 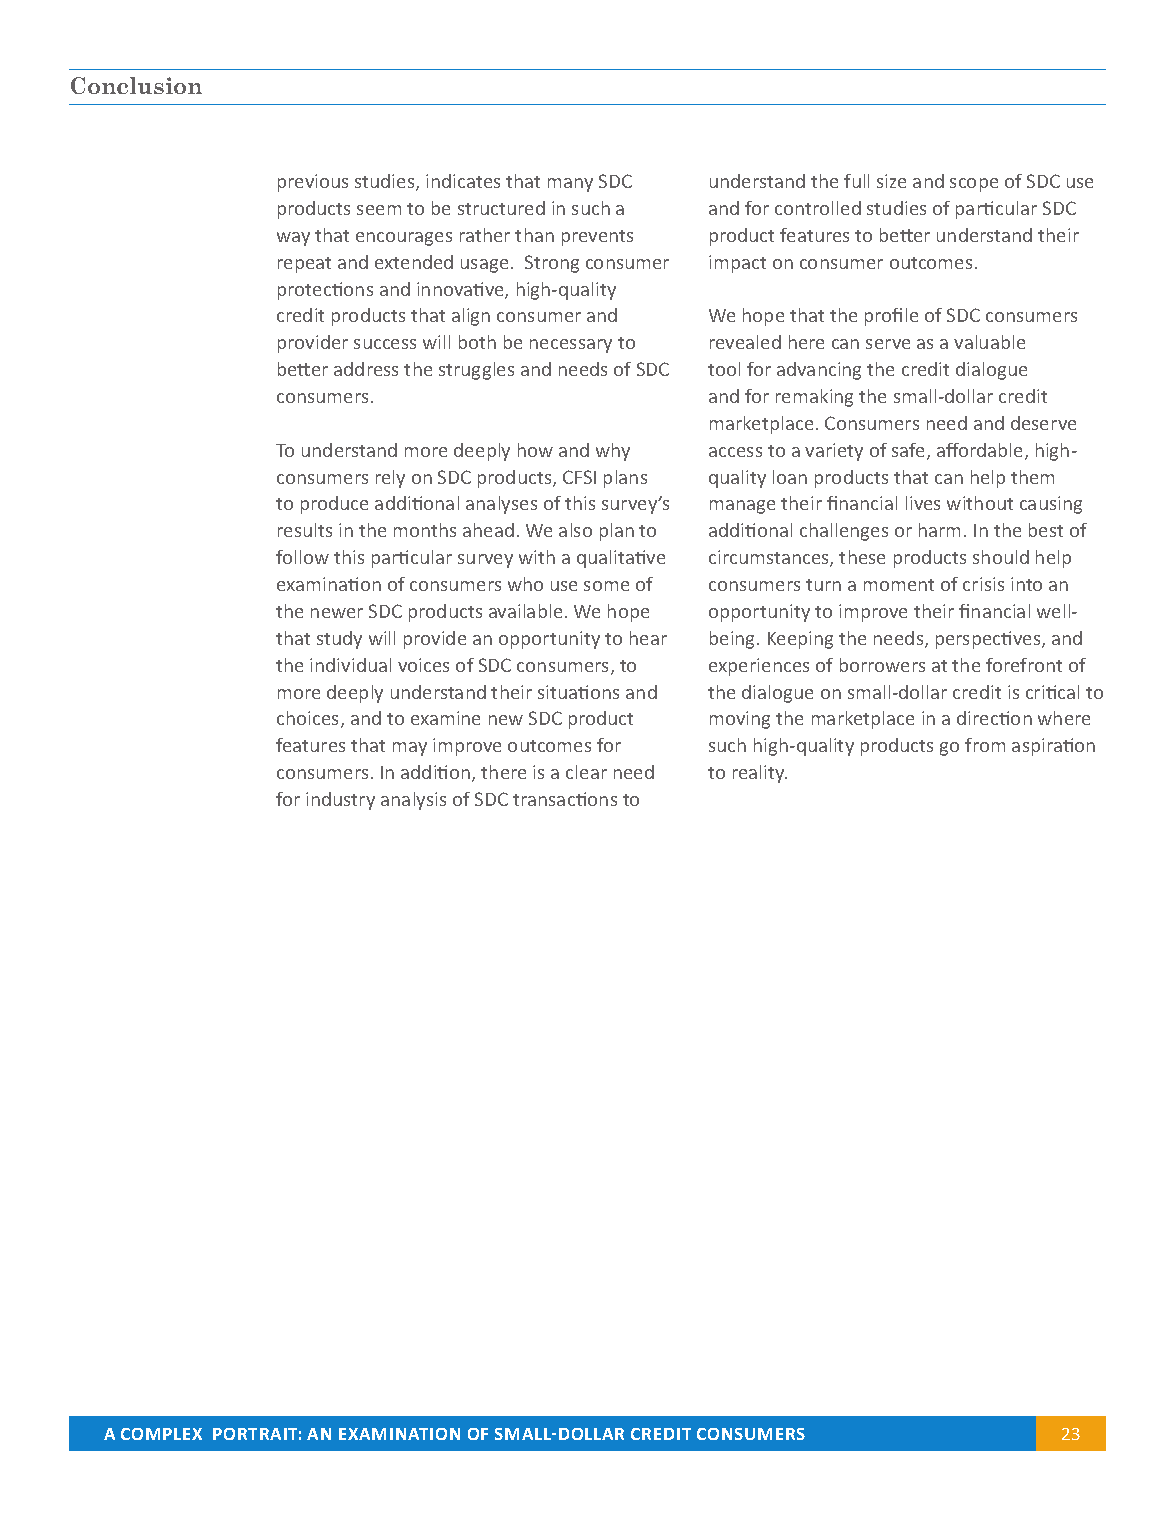 What do you see at coordinates (334, 505) in the page?
I see `produce` at bounding box center [334, 505].
